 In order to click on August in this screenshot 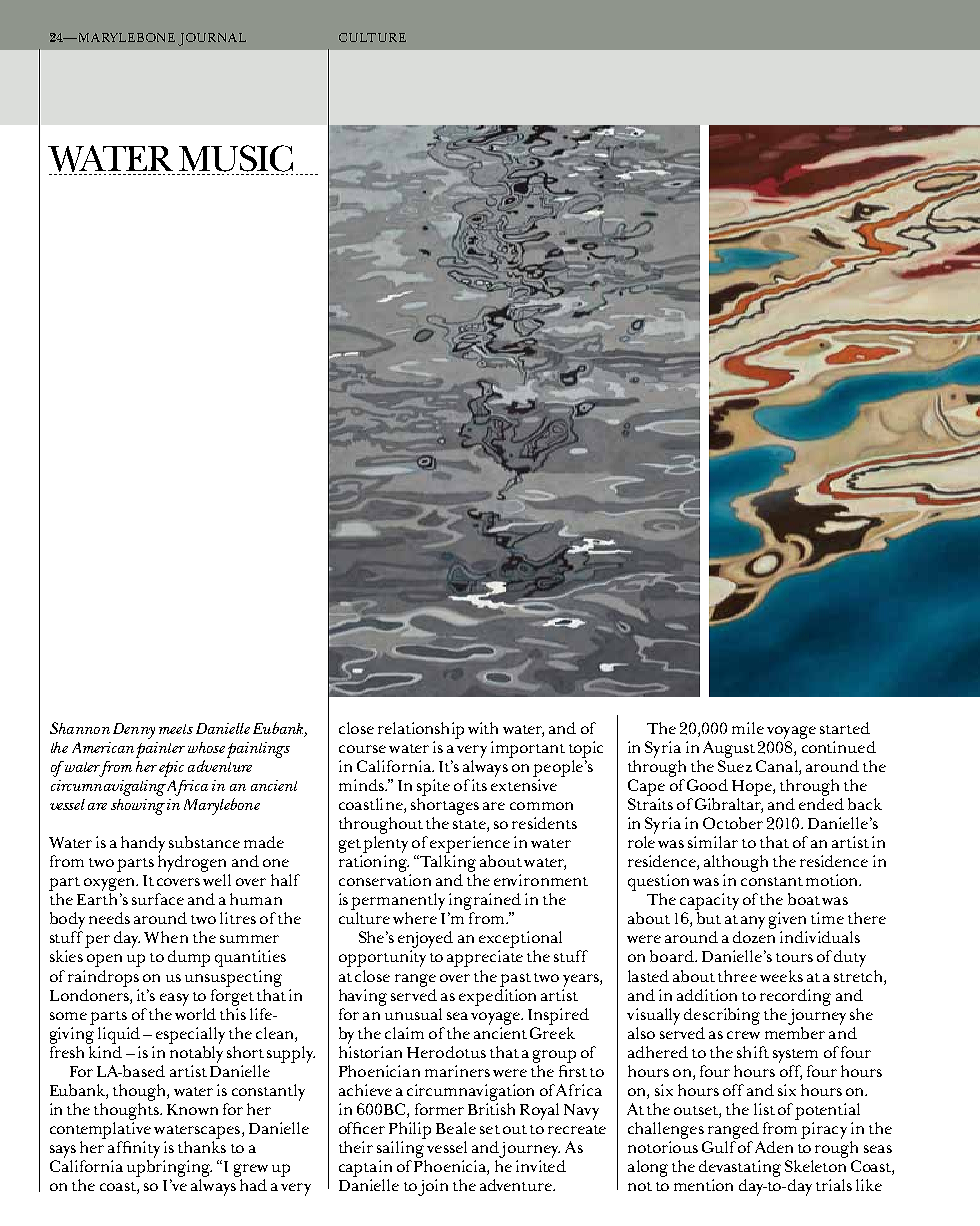, I will do `click(729, 749)`.
